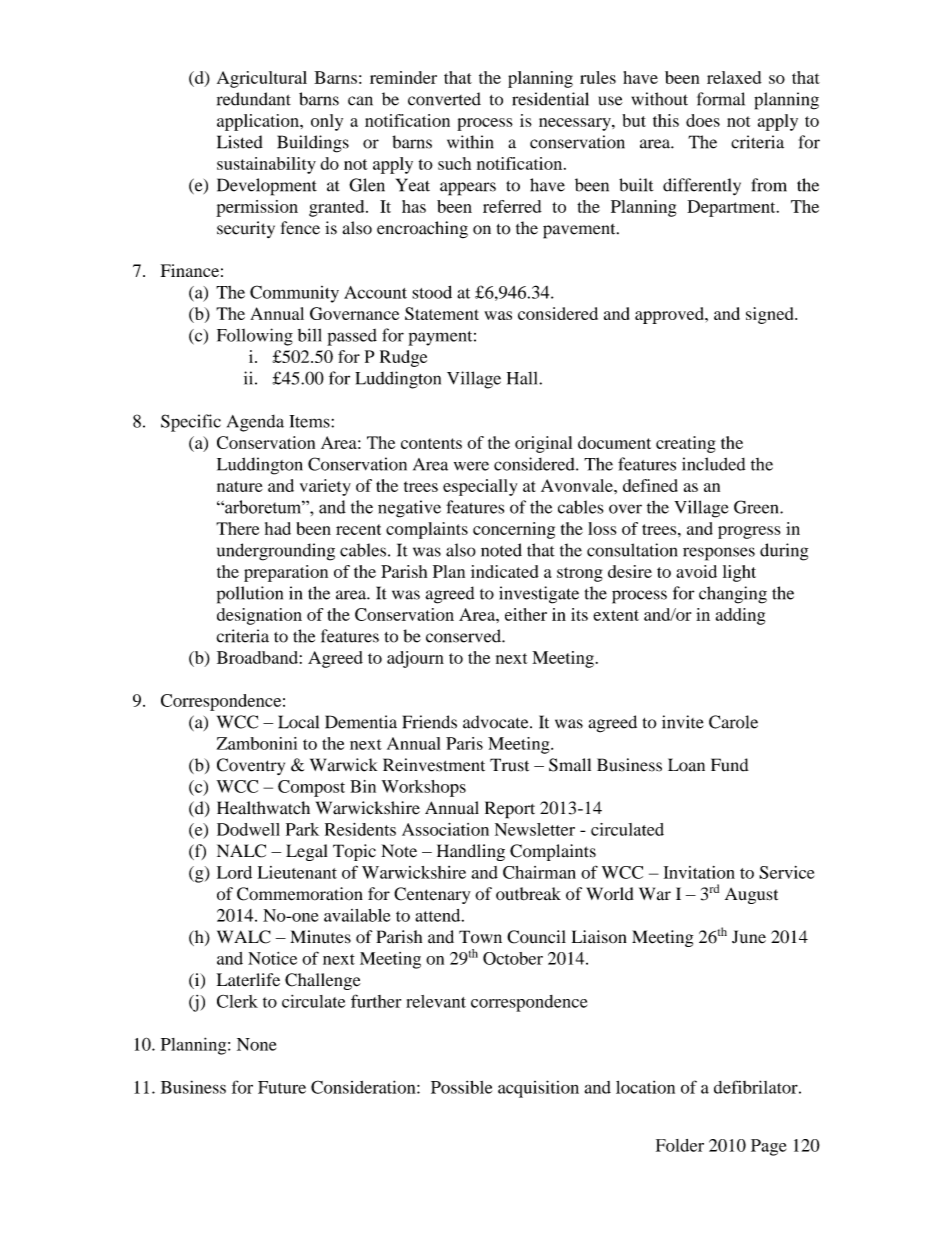 This screenshot has height=1233, width=952. Describe the element at coordinates (509, 765) in the screenshot. I see `Trust` at that location.
